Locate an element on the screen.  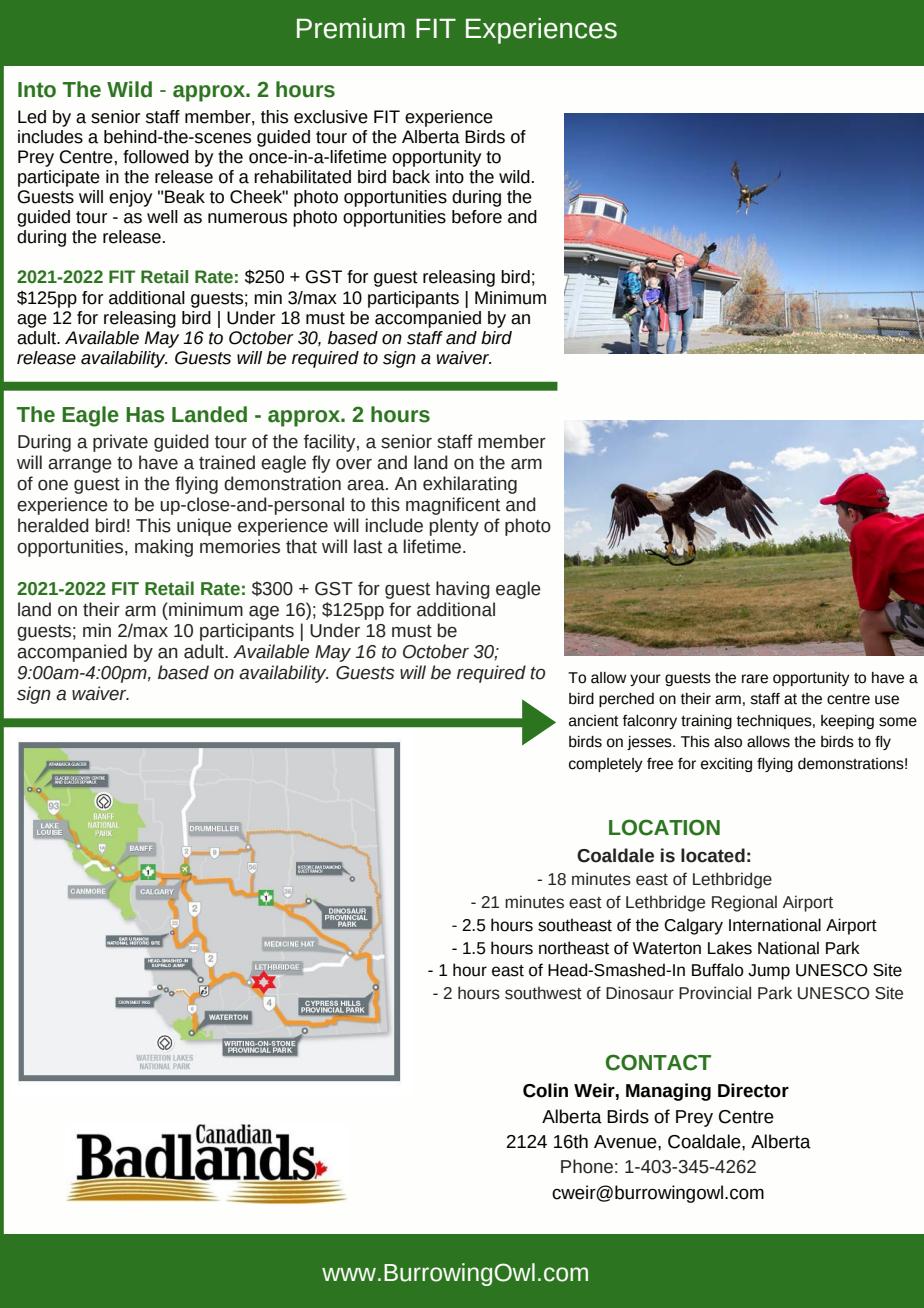
Has is located at coordinates (145, 415).
